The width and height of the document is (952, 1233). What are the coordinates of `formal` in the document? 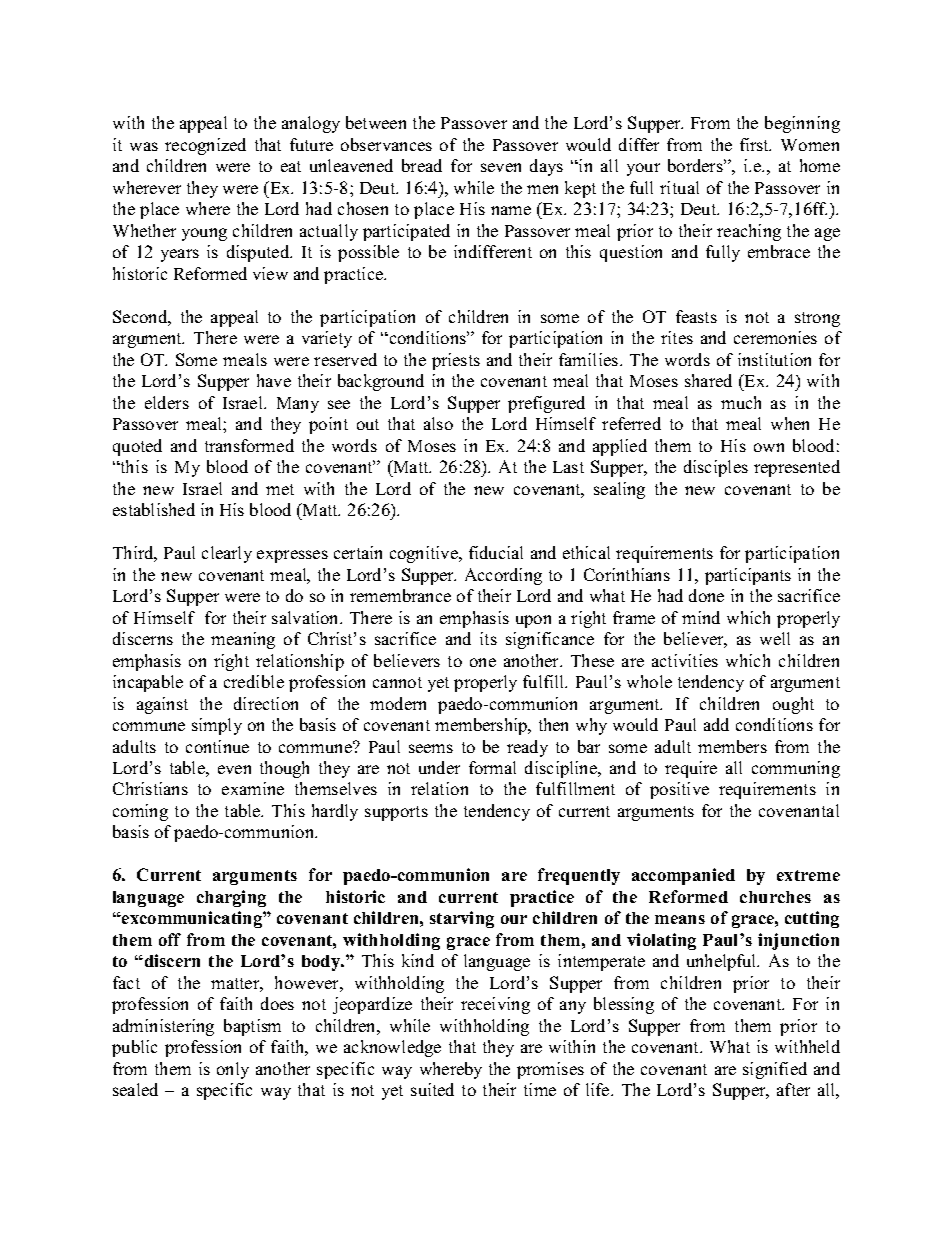 It's located at (492, 767).
